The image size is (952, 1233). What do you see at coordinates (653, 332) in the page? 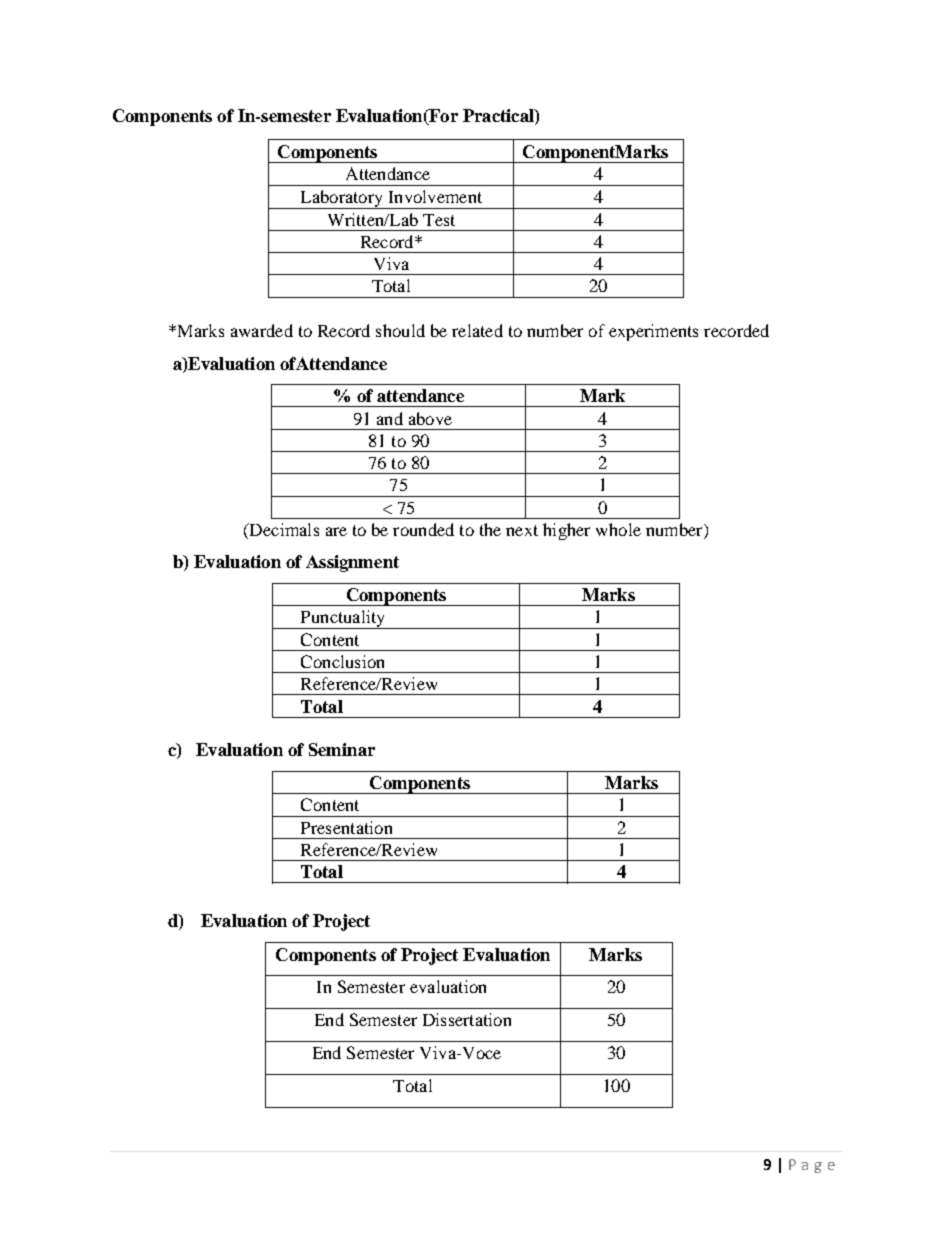
I see `experiments` at bounding box center [653, 332].
